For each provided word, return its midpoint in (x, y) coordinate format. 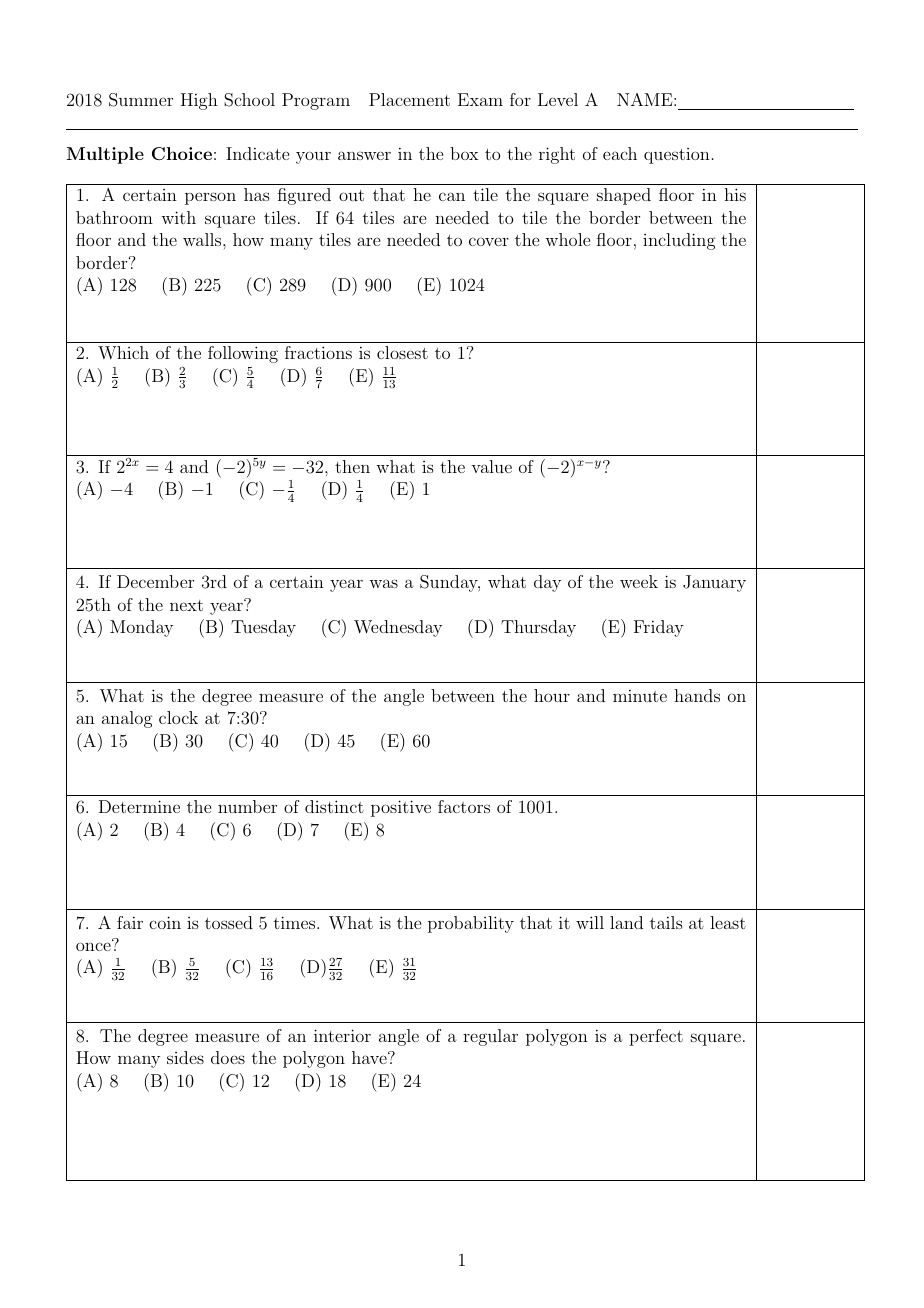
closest (402, 352)
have (370, 1057)
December (155, 581)
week (639, 581)
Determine (139, 806)
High (199, 101)
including (679, 241)
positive (401, 808)
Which (123, 352)
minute (640, 695)
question (677, 156)
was (383, 583)
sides (185, 1057)
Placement (409, 99)
